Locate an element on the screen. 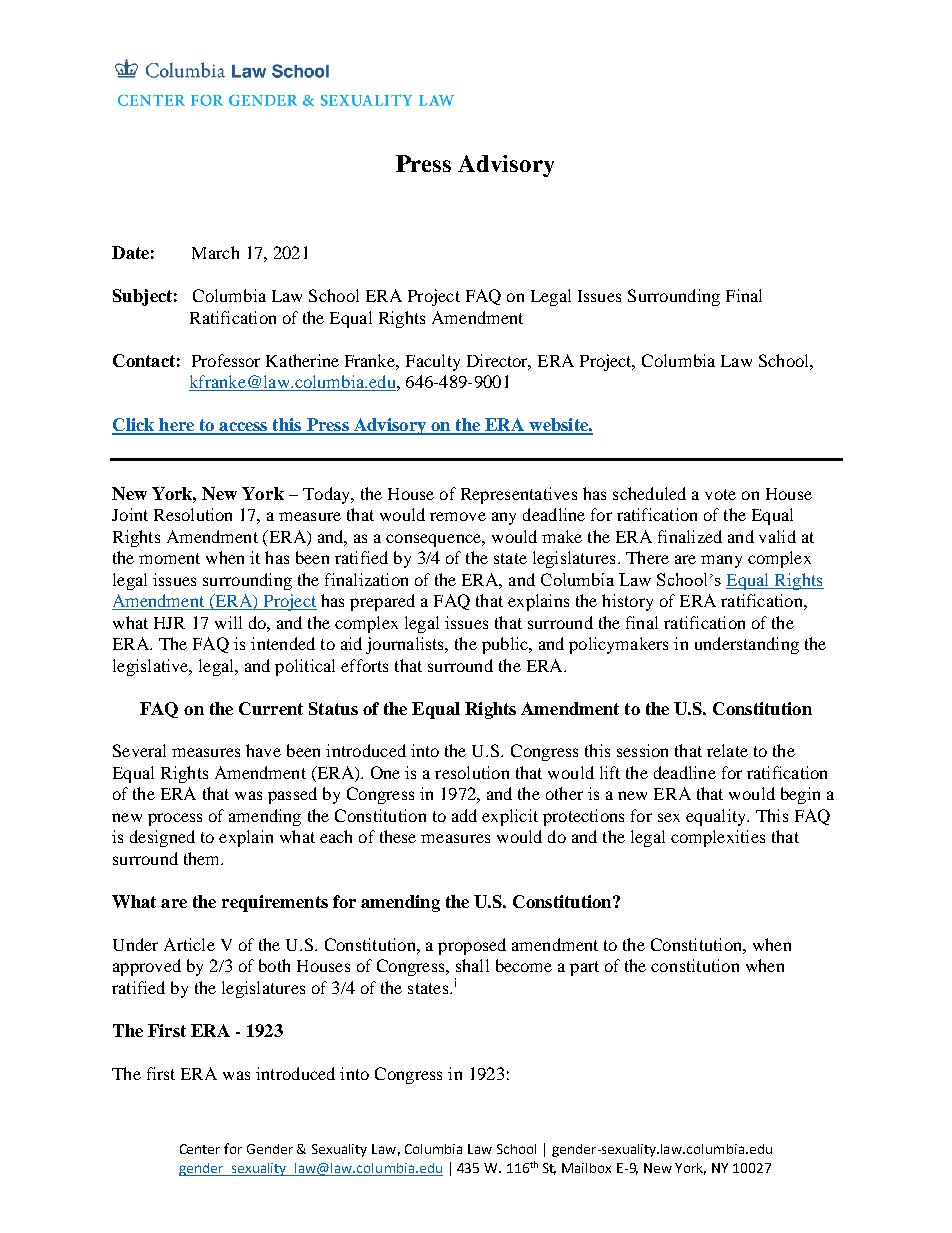 The width and height of the screenshot is (952, 1233). Director is located at coordinates (499, 361).
